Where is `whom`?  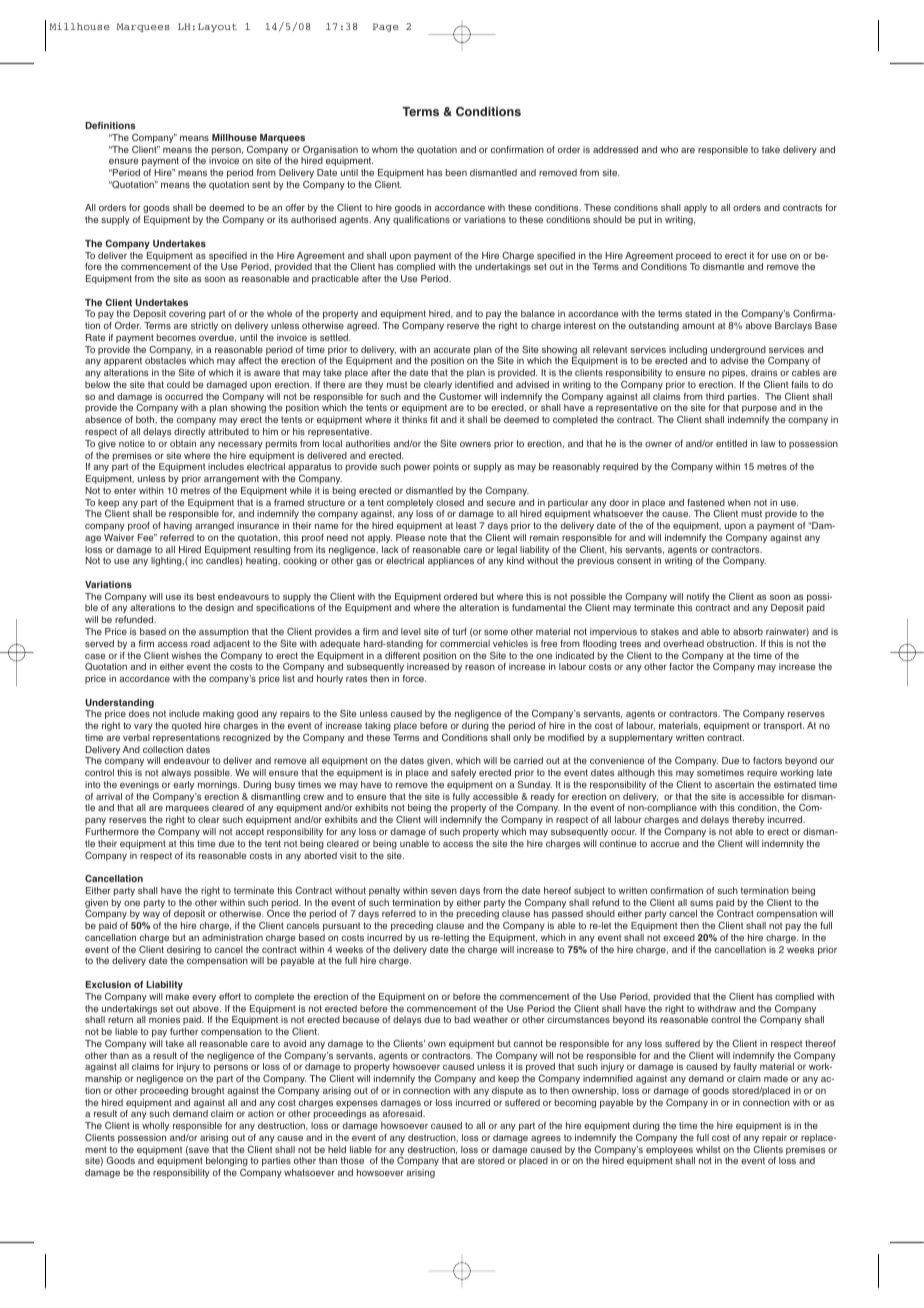
whom is located at coordinates (385, 149).
